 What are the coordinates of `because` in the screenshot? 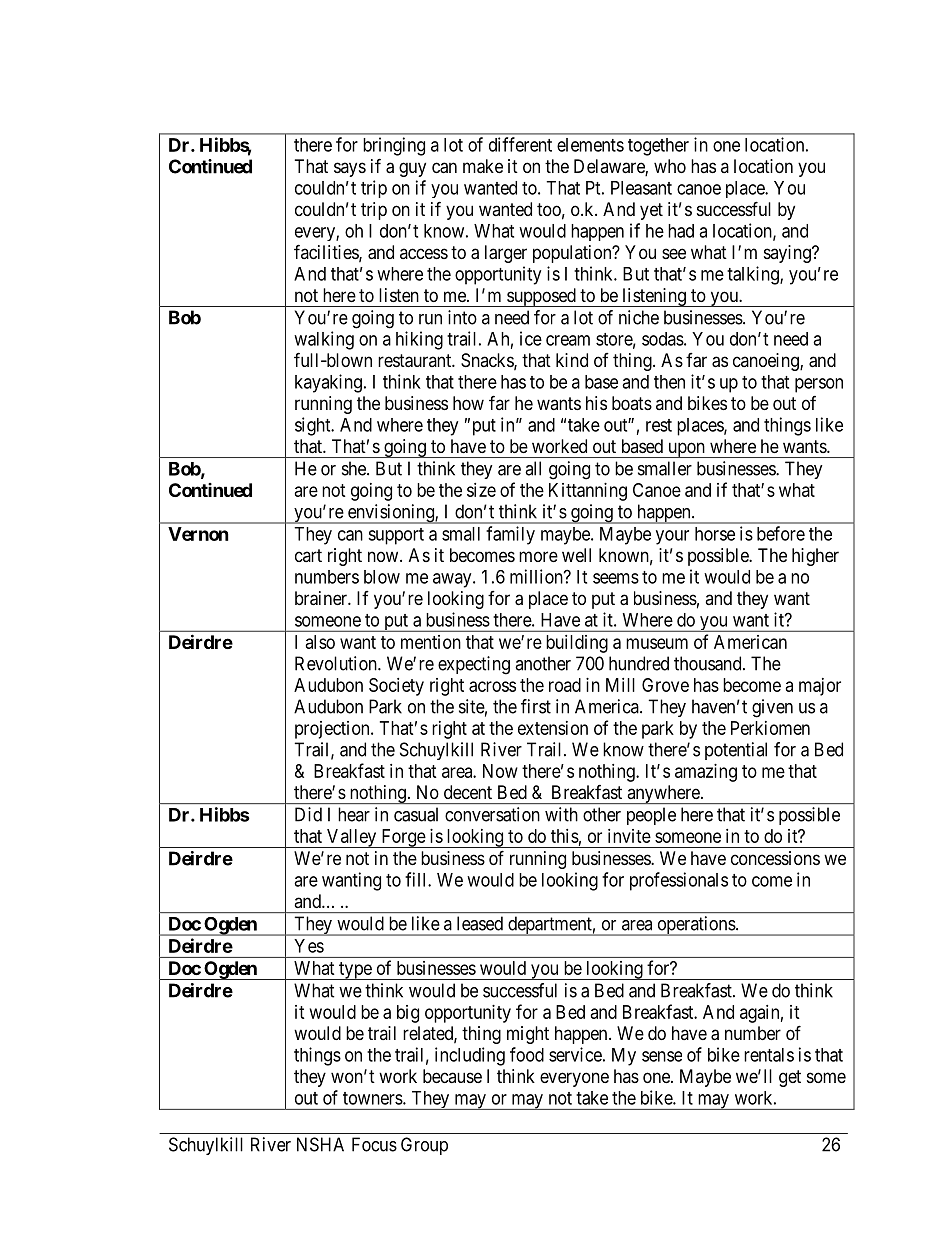 It's located at (452, 1076).
